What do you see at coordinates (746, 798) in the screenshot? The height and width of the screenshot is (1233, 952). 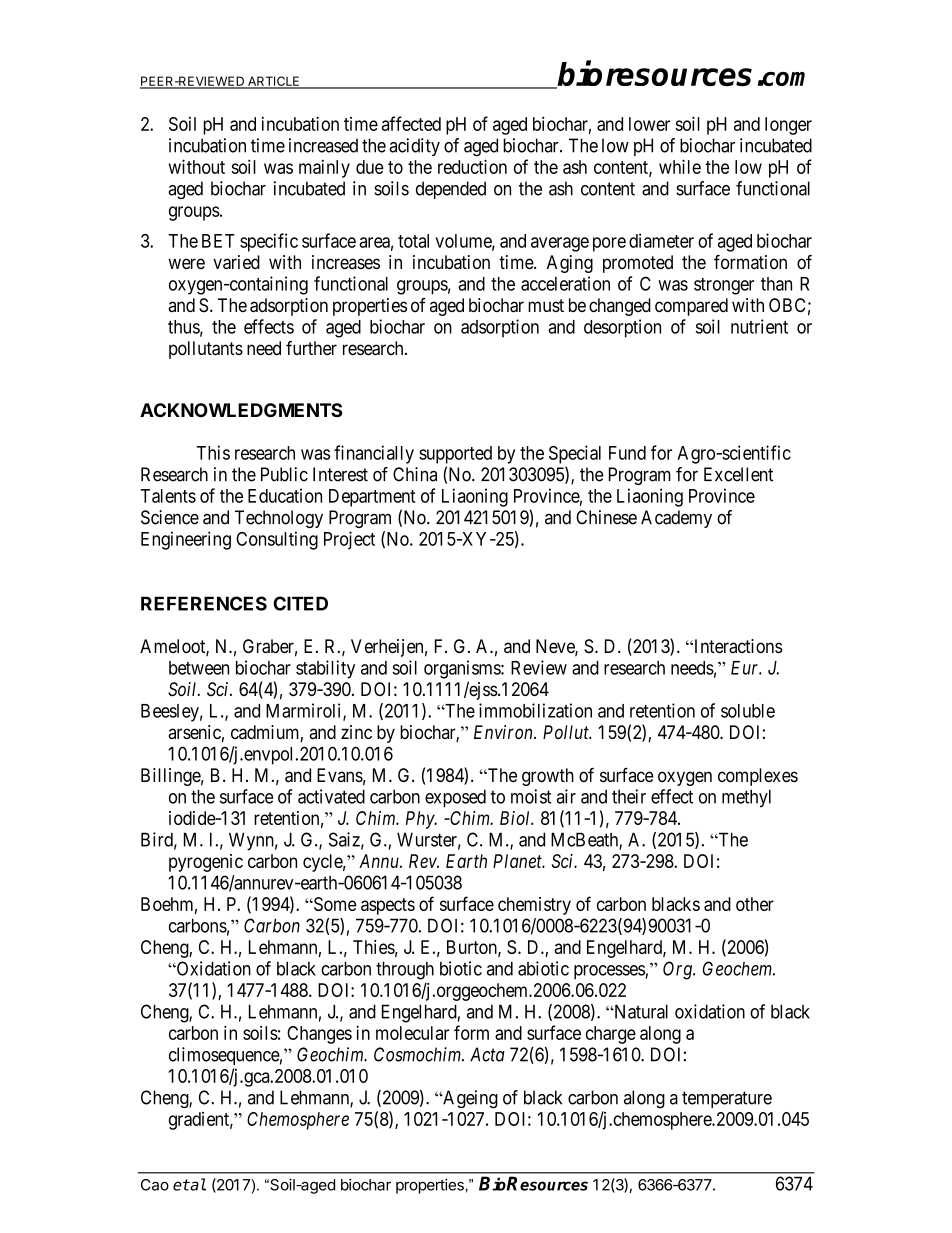 I see `methyl` at bounding box center [746, 798].
